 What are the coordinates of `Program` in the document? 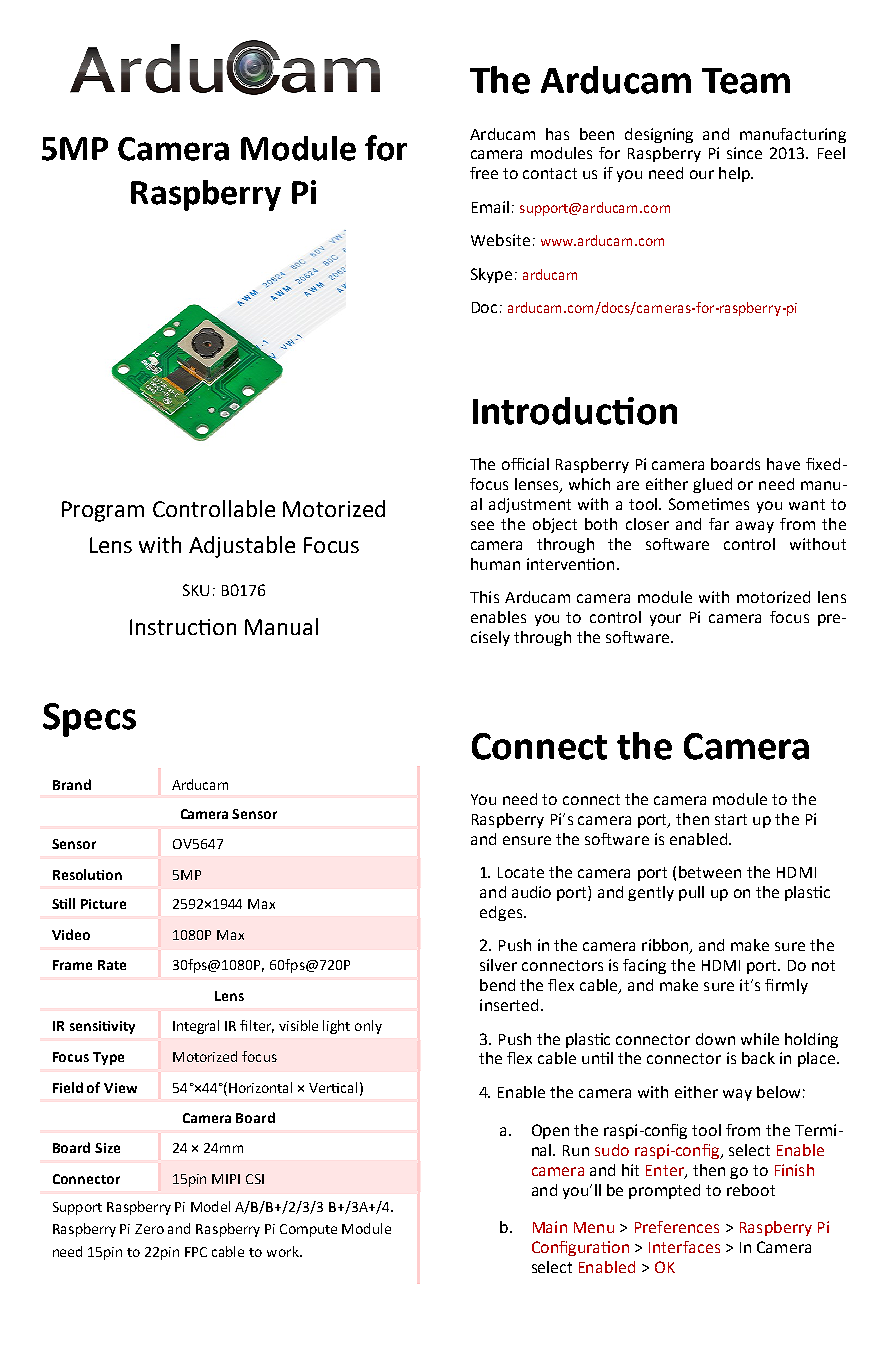 It's located at (103, 511).
